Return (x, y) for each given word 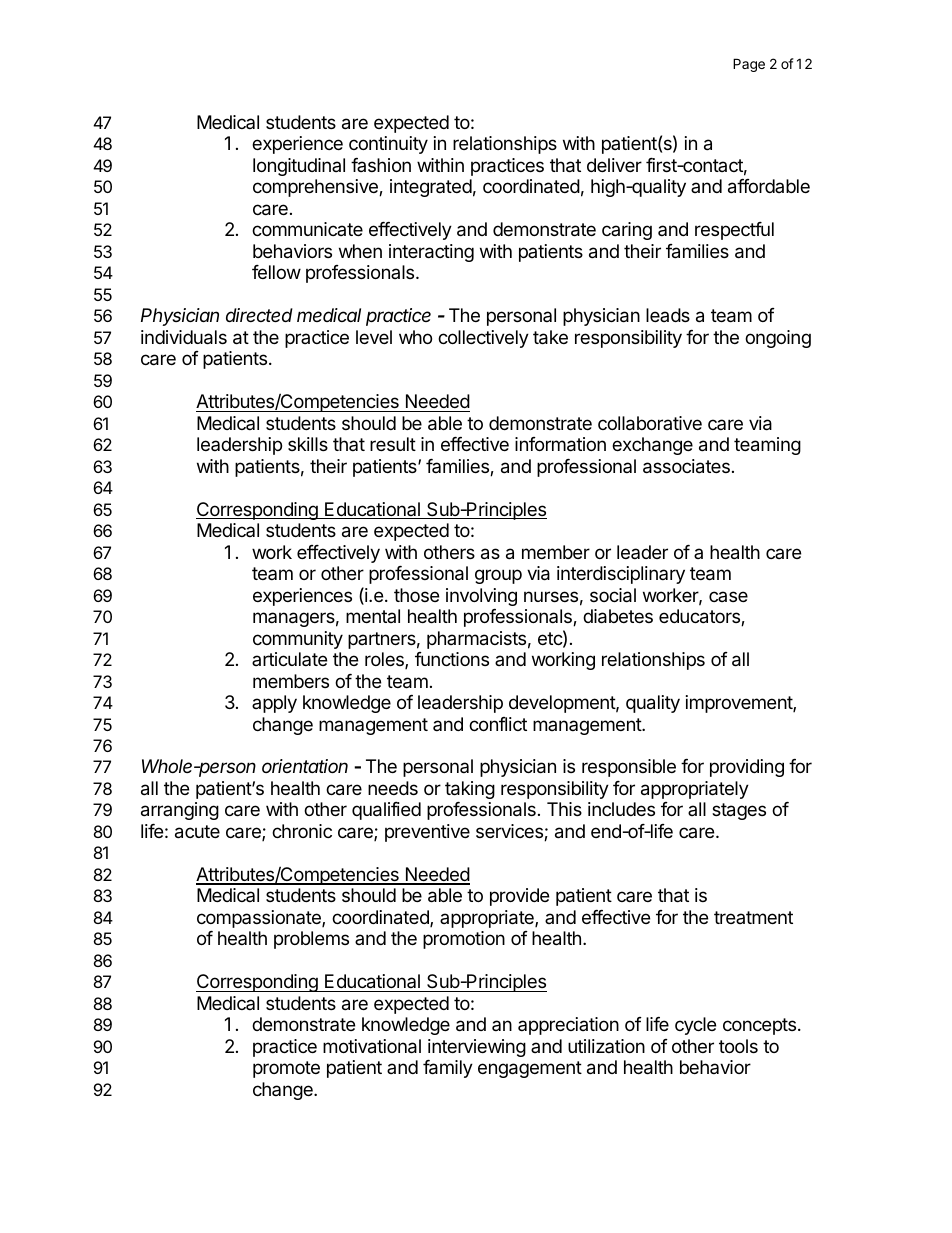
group (498, 576)
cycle (695, 1026)
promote (286, 1069)
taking (470, 790)
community (298, 640)
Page (749, 65)
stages (739, 811)
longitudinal (299, 167)
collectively (483, 339)
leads (668, 315)
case (728, 596)
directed (259, 315)
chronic (302, 831)
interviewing (477, 1048)
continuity (388, 145)
